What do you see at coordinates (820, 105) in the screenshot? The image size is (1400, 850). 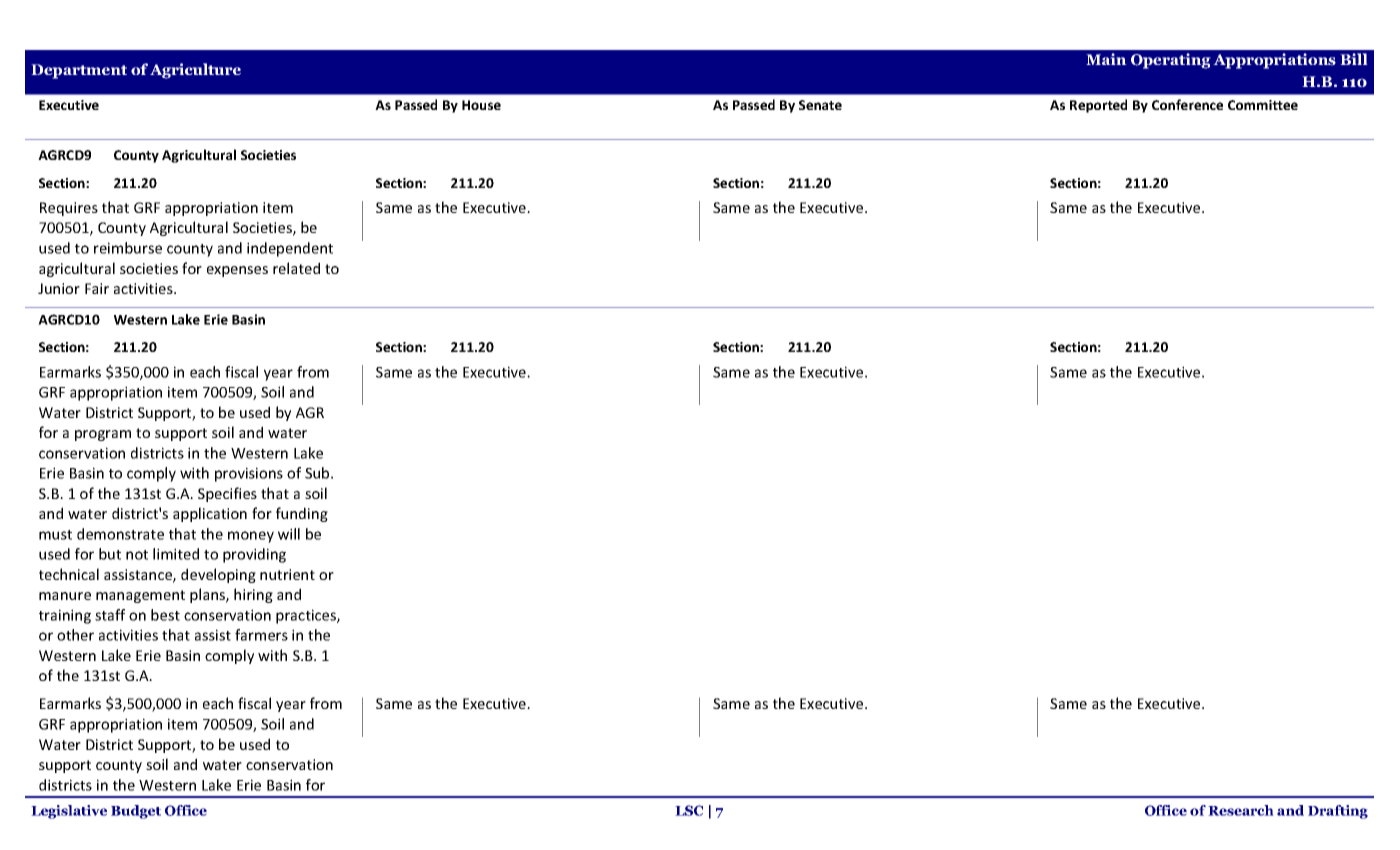 I see `Senate` at bounding box center [820, 105].
